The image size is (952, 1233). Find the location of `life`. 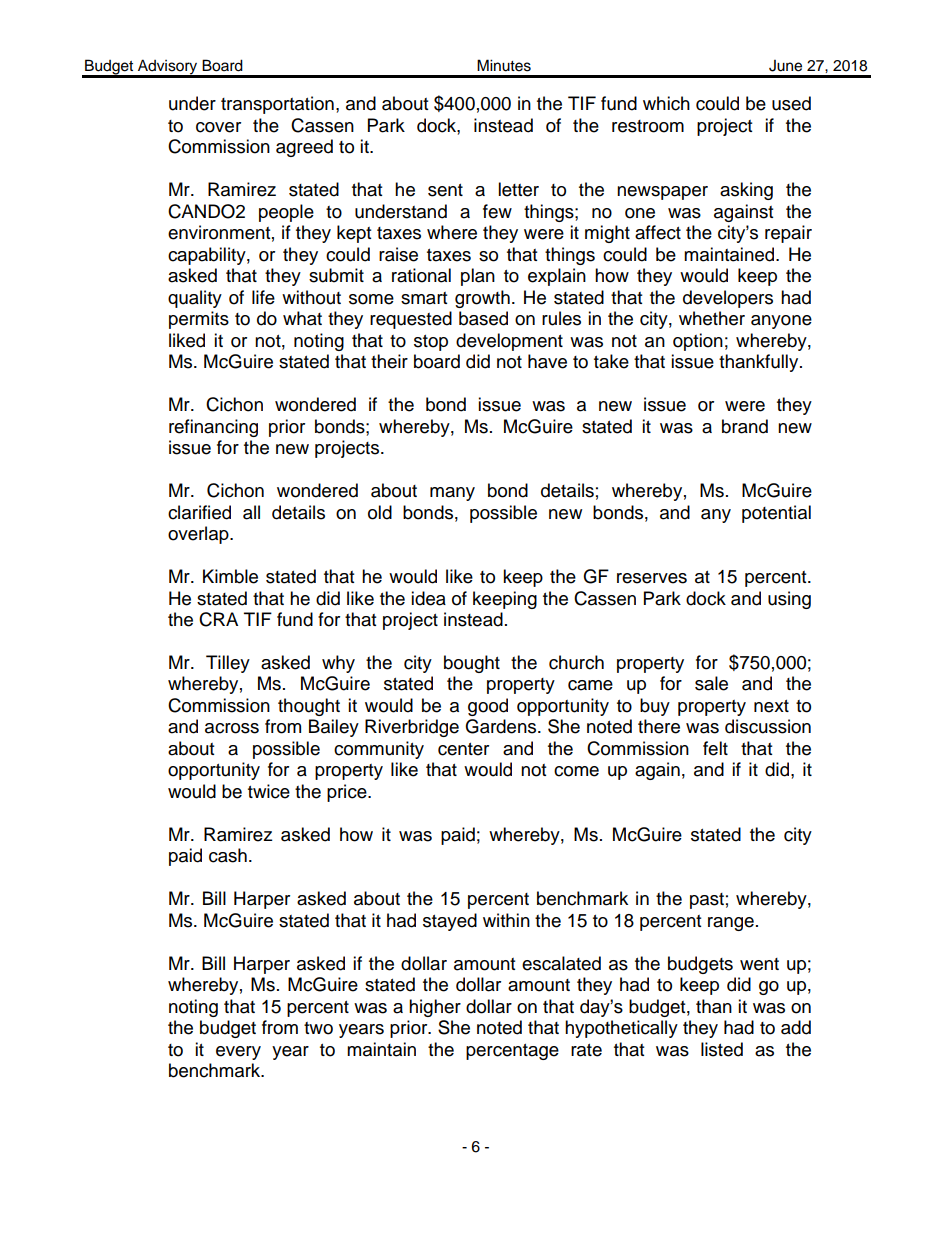

life is located at coordinates (263, 297).
